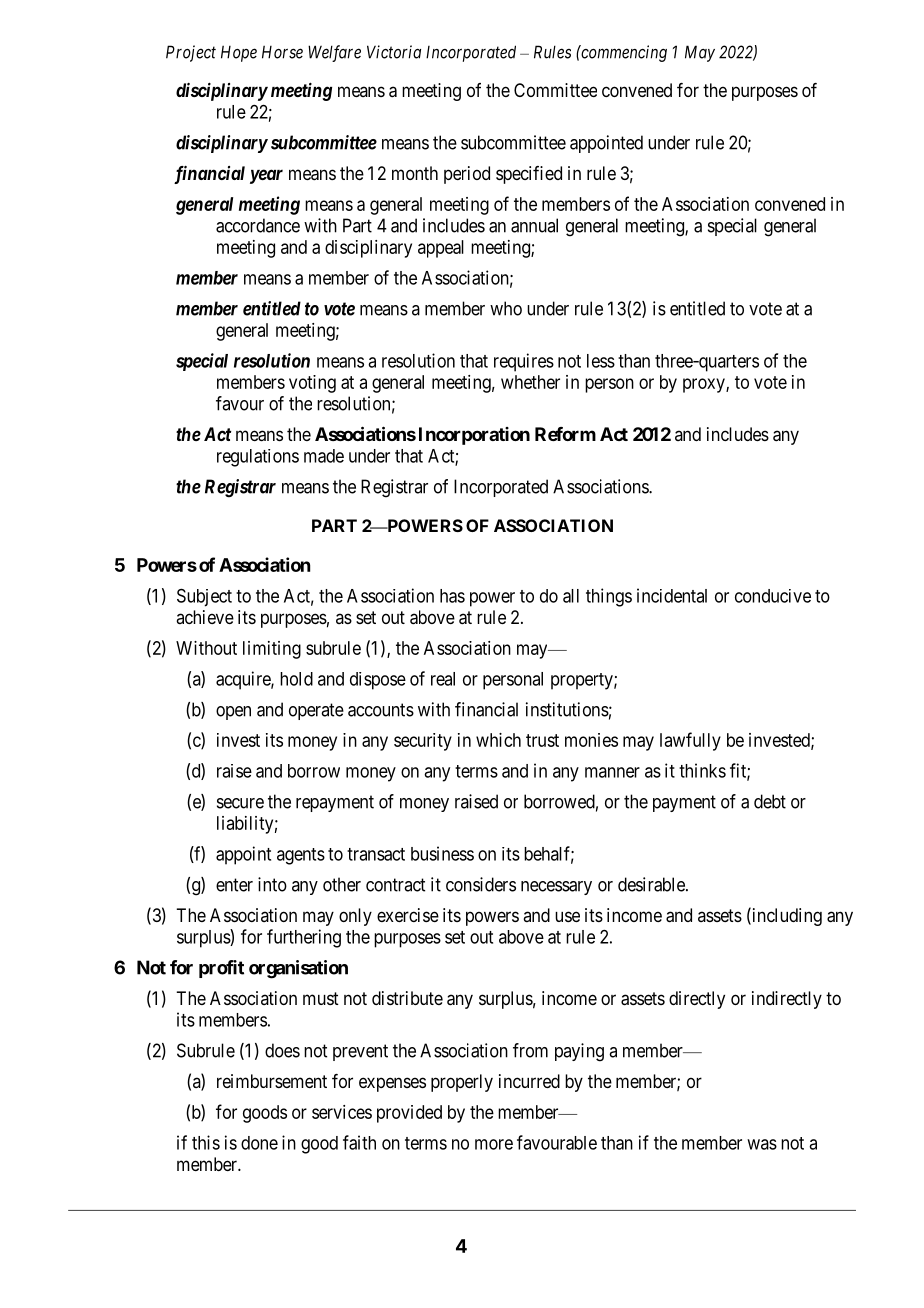 The width and height of the image is (924, 1308). I want to click on done, so click(259, 1143).
